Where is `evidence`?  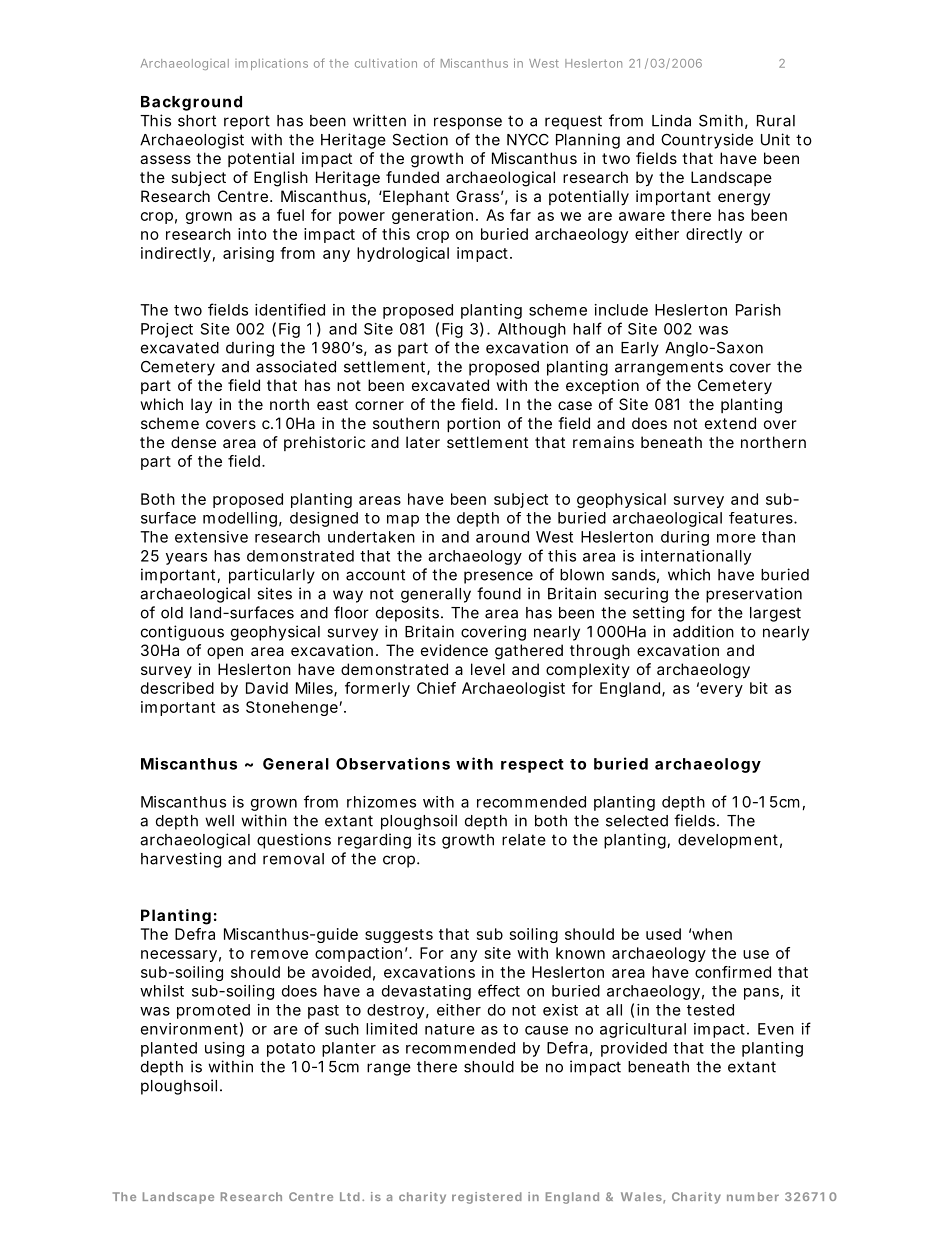 evidence is located at coordinates (454, 650).
